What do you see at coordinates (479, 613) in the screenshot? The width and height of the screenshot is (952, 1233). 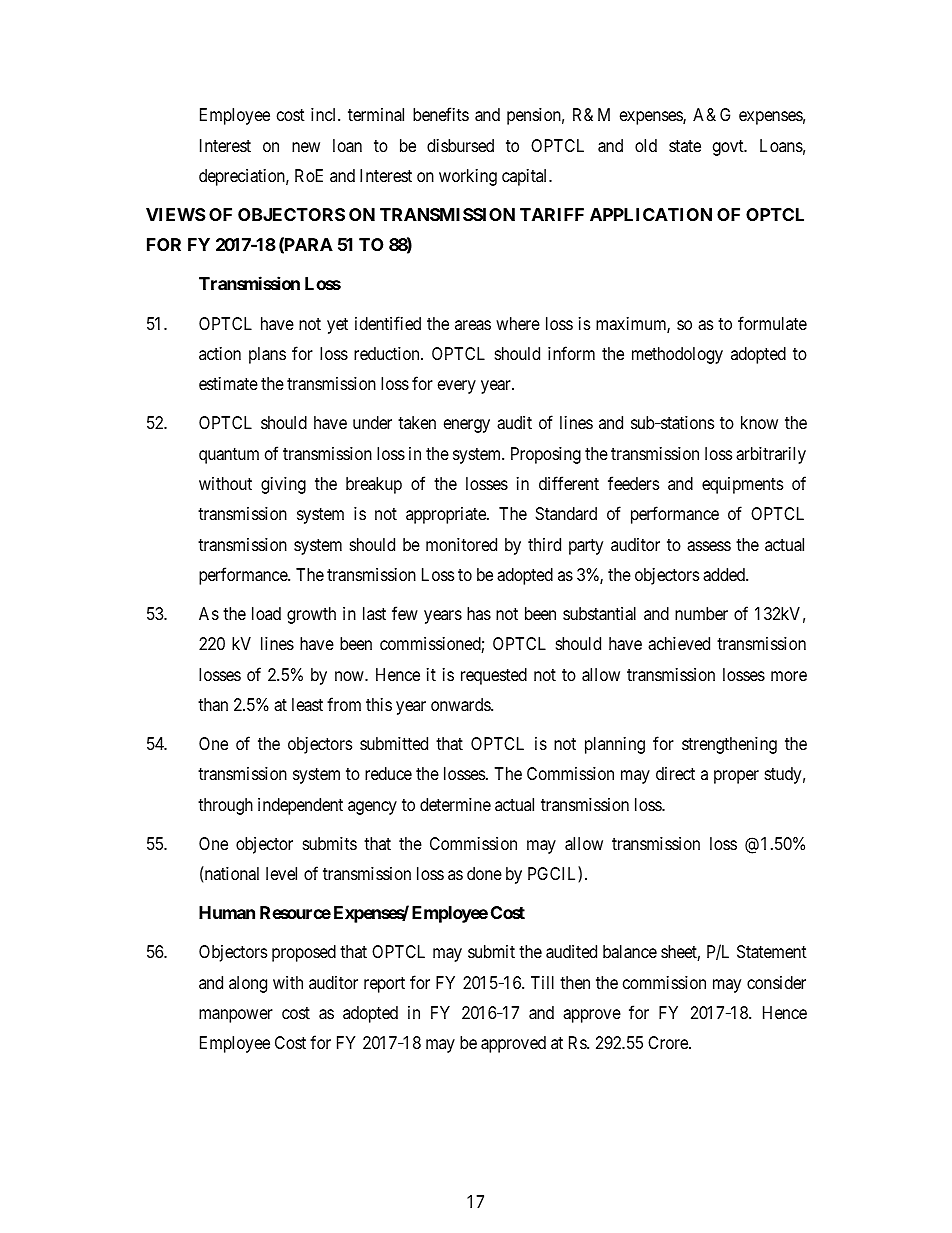 I see `has` at bounding box center [479, 613].
